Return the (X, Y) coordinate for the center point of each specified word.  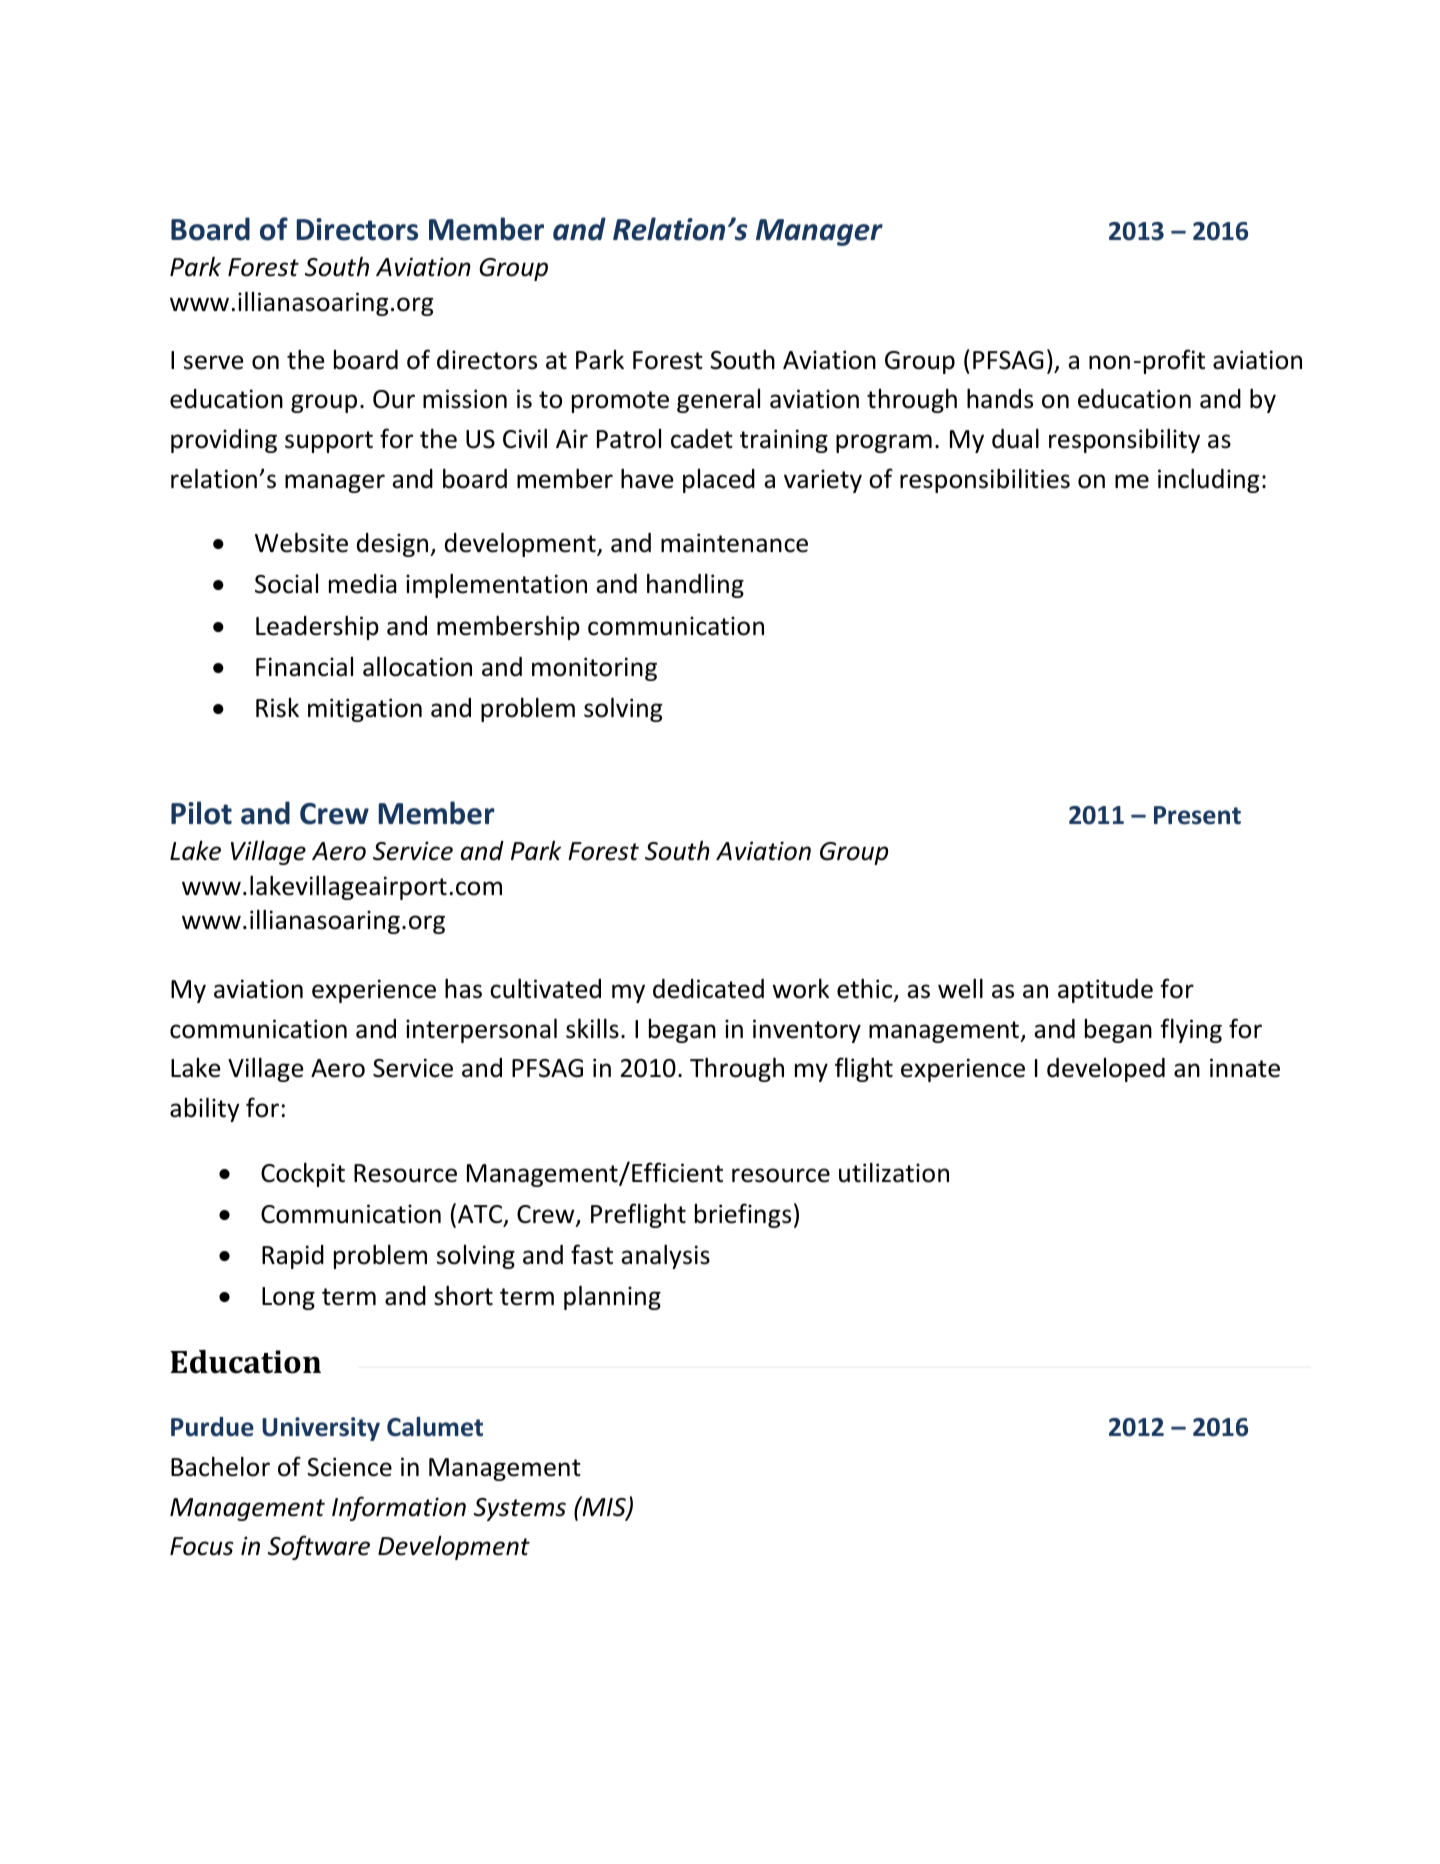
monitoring (594, 669)
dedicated (708, 989)
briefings (743, 1215)
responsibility (1124, 440)
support (329, 442)
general (718, 401)
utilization (894, 1172)
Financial (304, 667)
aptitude (1105, 991)
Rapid (293, 1257)
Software (319, 1547)
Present (1197, 815)
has (463, 988)
